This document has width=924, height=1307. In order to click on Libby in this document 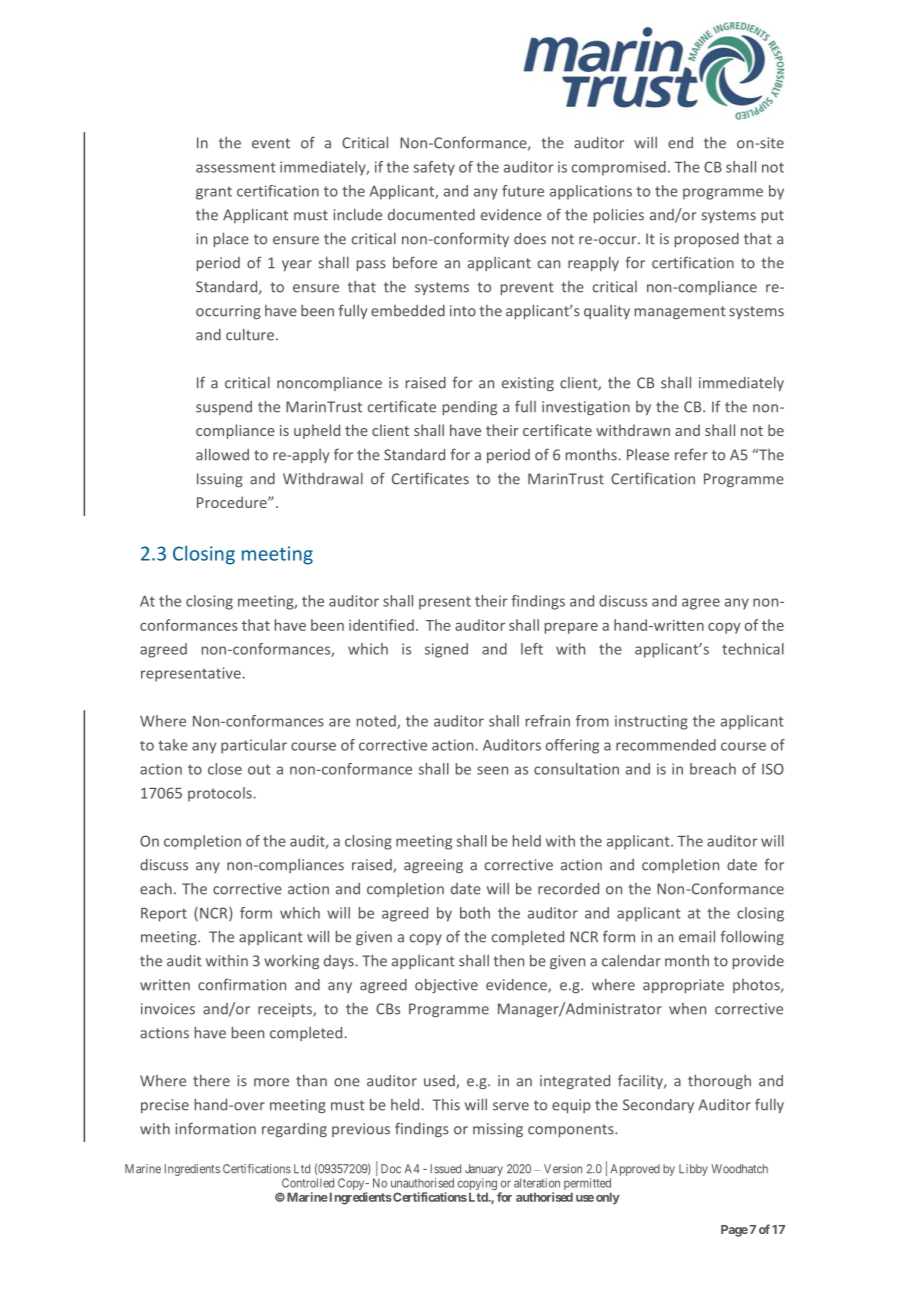, I will do `click(693, 1170)`.
